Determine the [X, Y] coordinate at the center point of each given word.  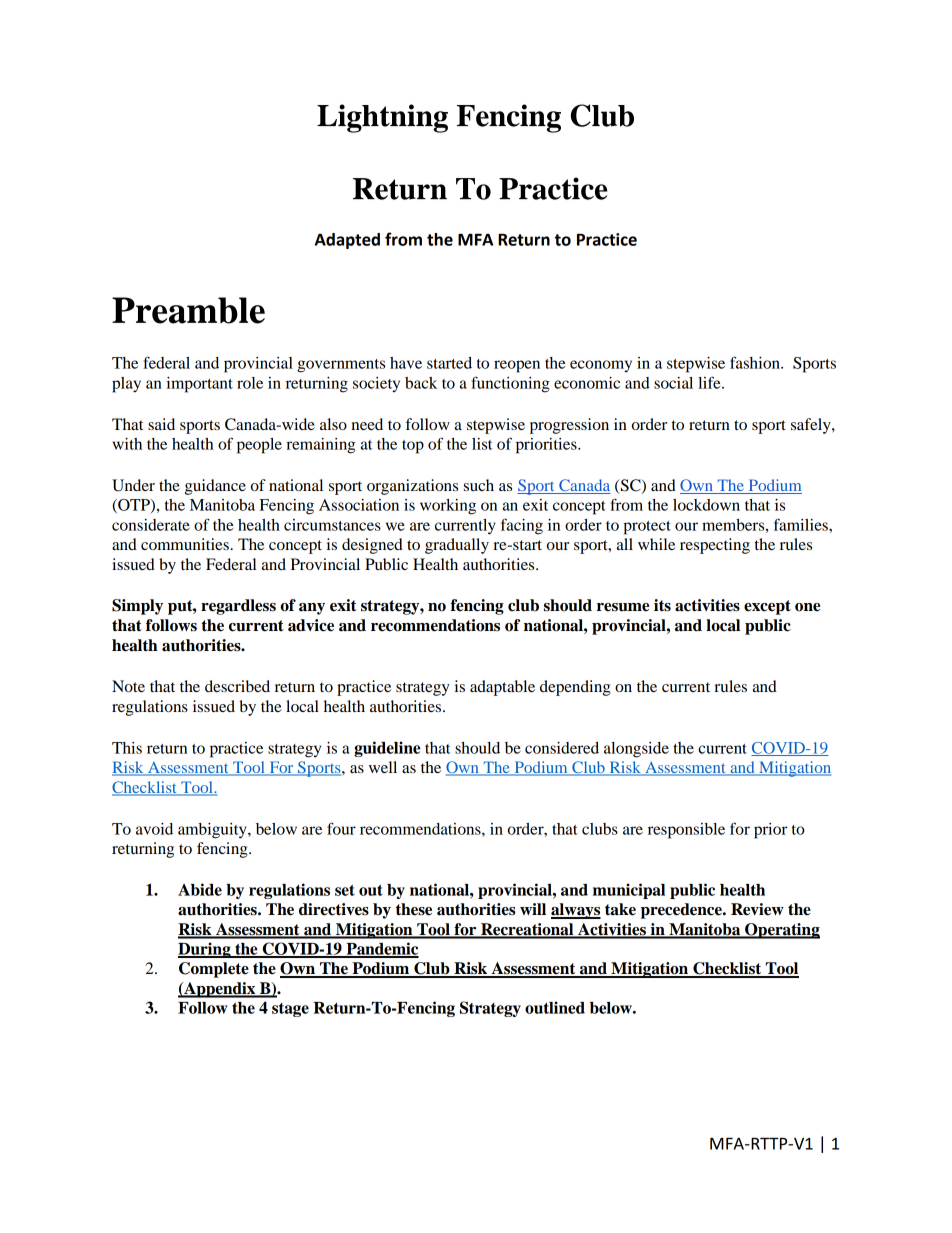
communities [186, 544]
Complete [214, 970]
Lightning [382, 118]
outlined [555, 1007]
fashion [756, 362]
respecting [715, 546]
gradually [457, 546]
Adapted [347, 241]
